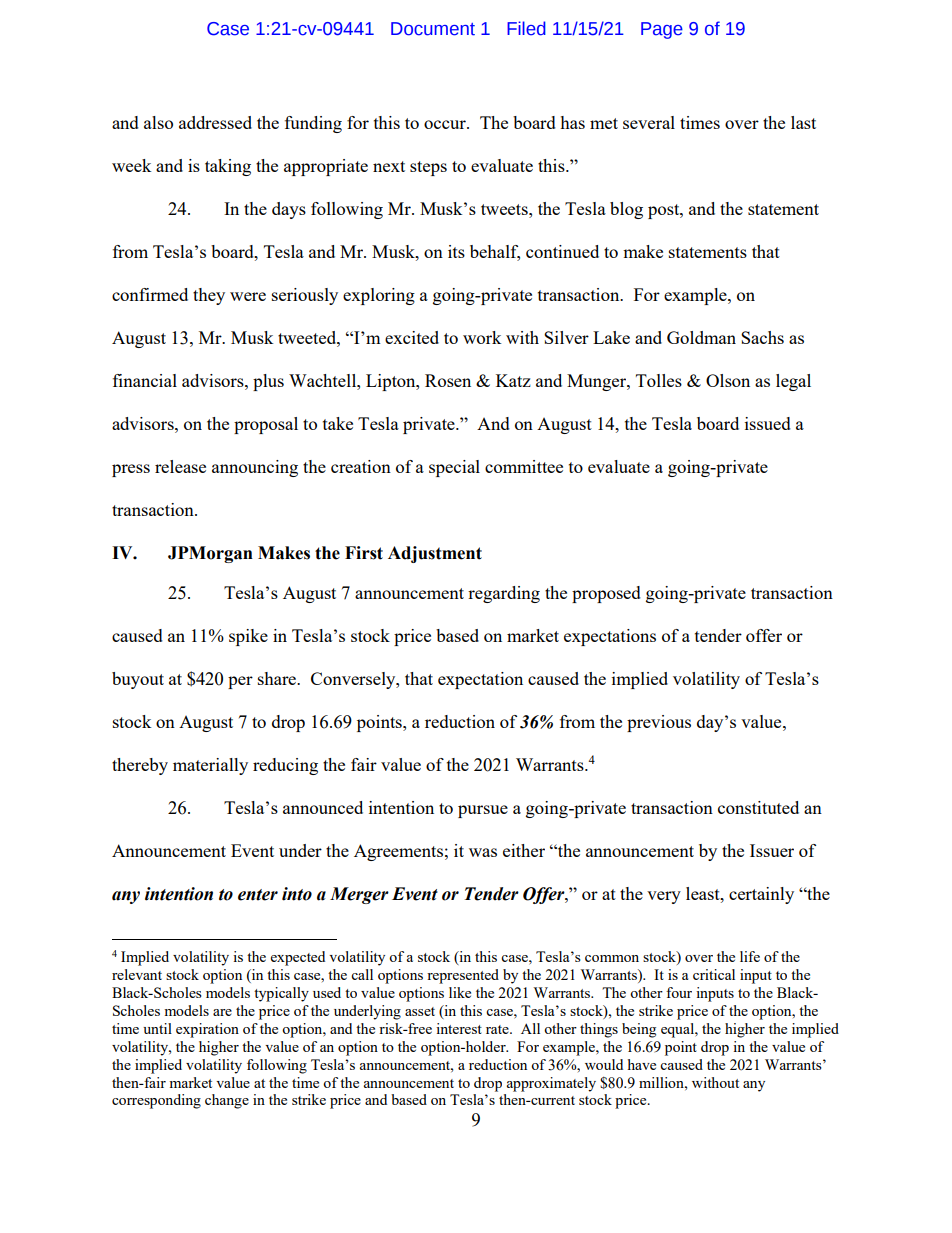  I want to click on proposed, so click(606, 594).
